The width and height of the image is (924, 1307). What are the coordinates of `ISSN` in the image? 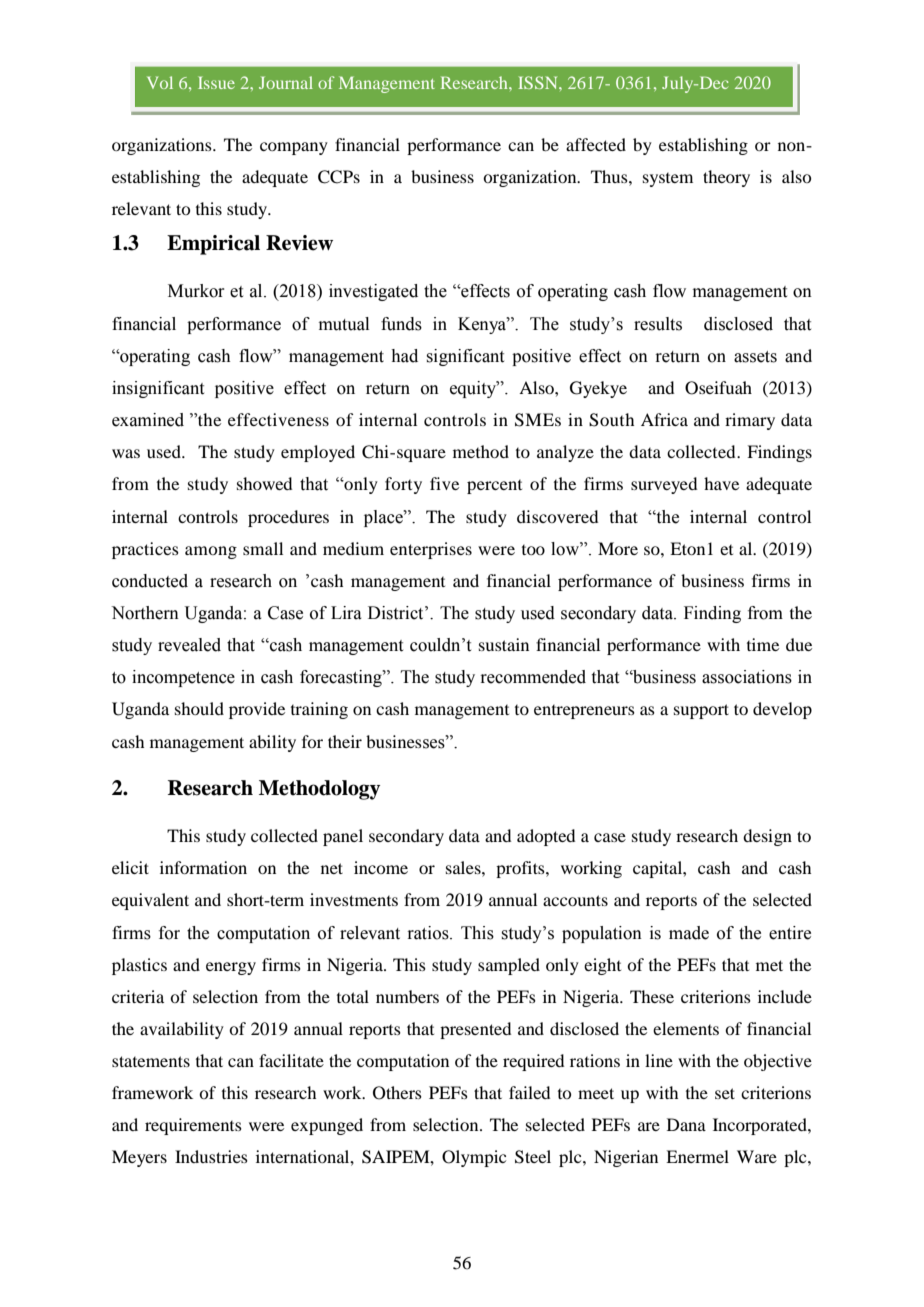 It's located at (539, 82).
